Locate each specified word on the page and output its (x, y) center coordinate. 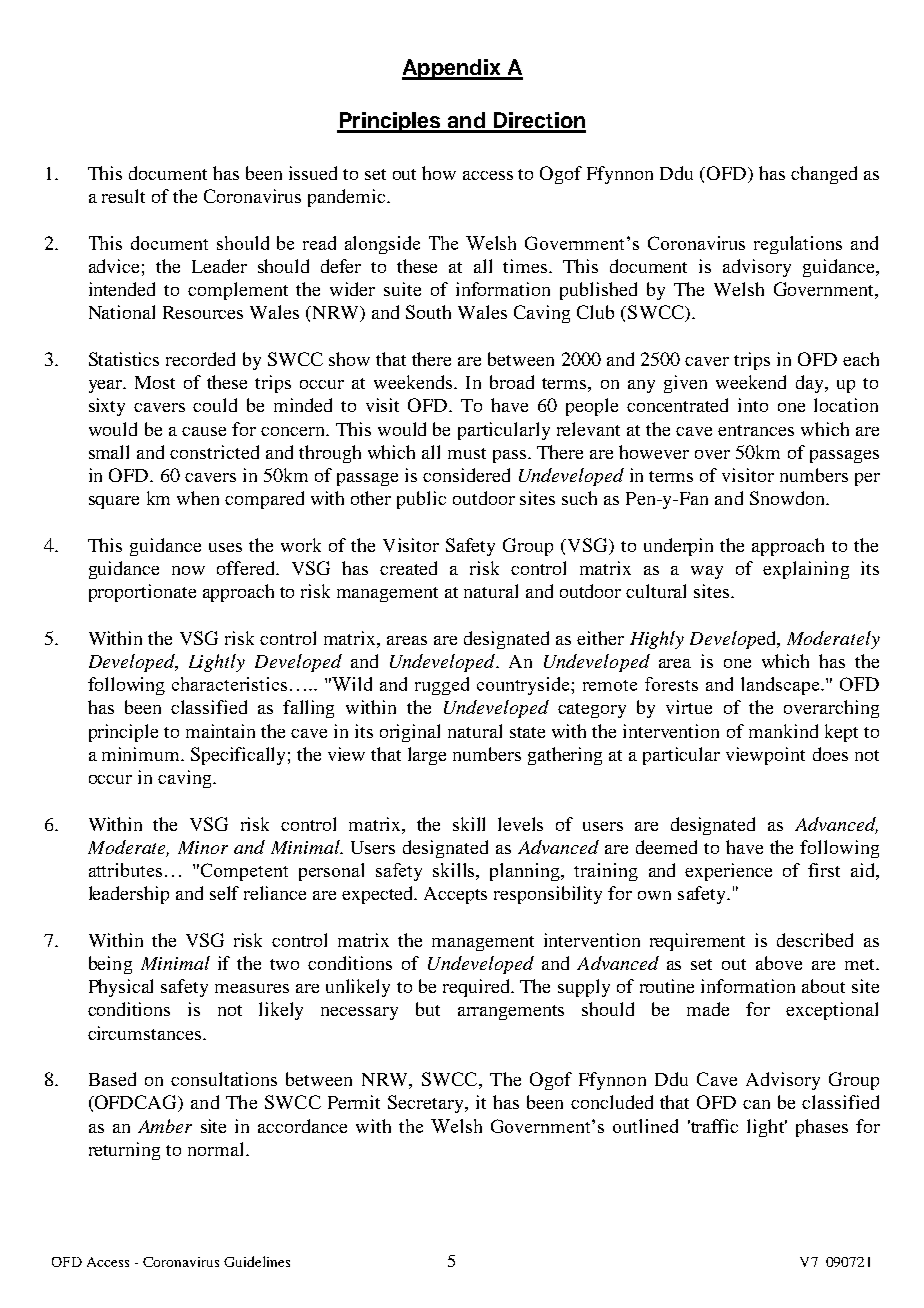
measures (252, 988)
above (779, 963)
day (811, 384)
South (428, 312)
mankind (783, 731)
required (477, 988)
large (427, 756)
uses (225, 547)
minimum (142, 754)
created (408, 568)
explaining (806, 570)
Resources (203, 312)
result (123, 196)
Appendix (452, 69)
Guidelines (257, 1261)
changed (824, 175)
